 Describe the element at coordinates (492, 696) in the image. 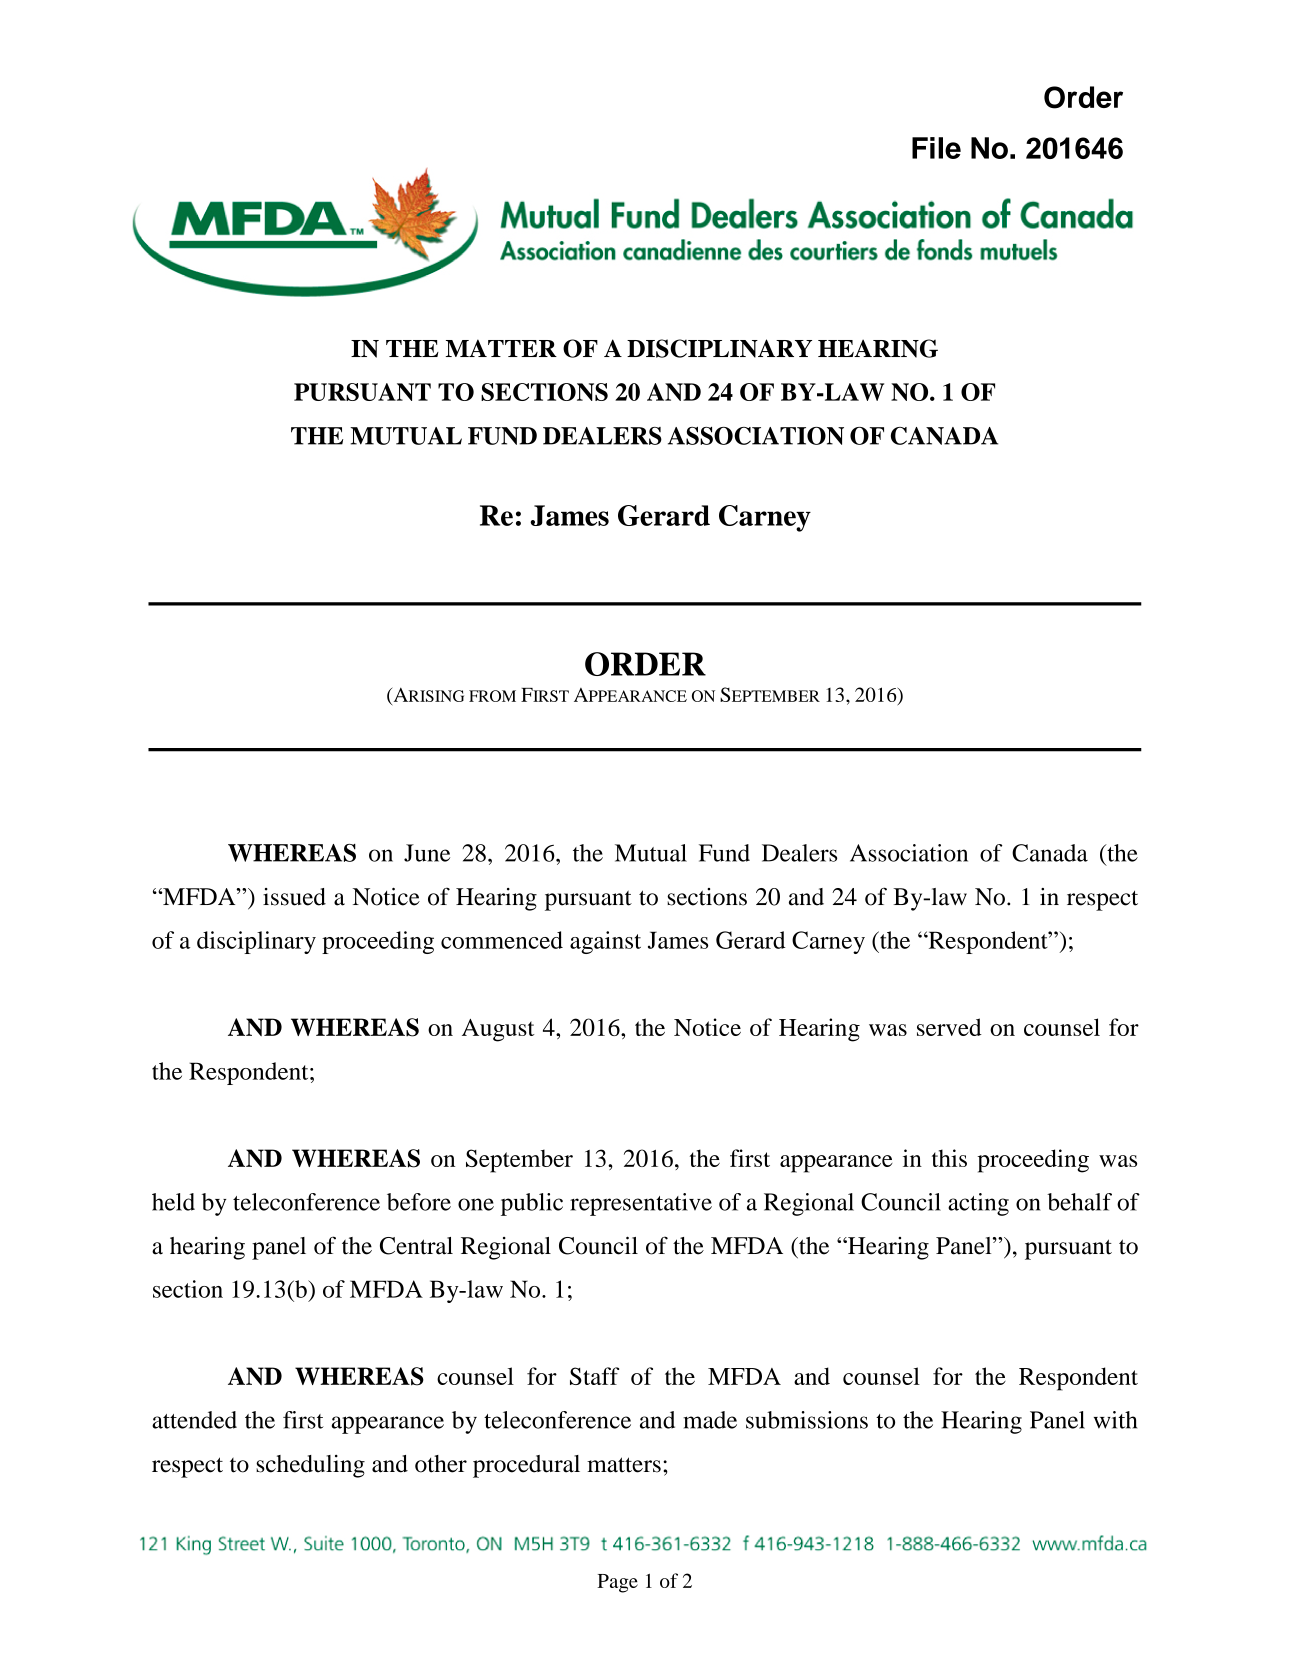

I see `FROM` at that location.
